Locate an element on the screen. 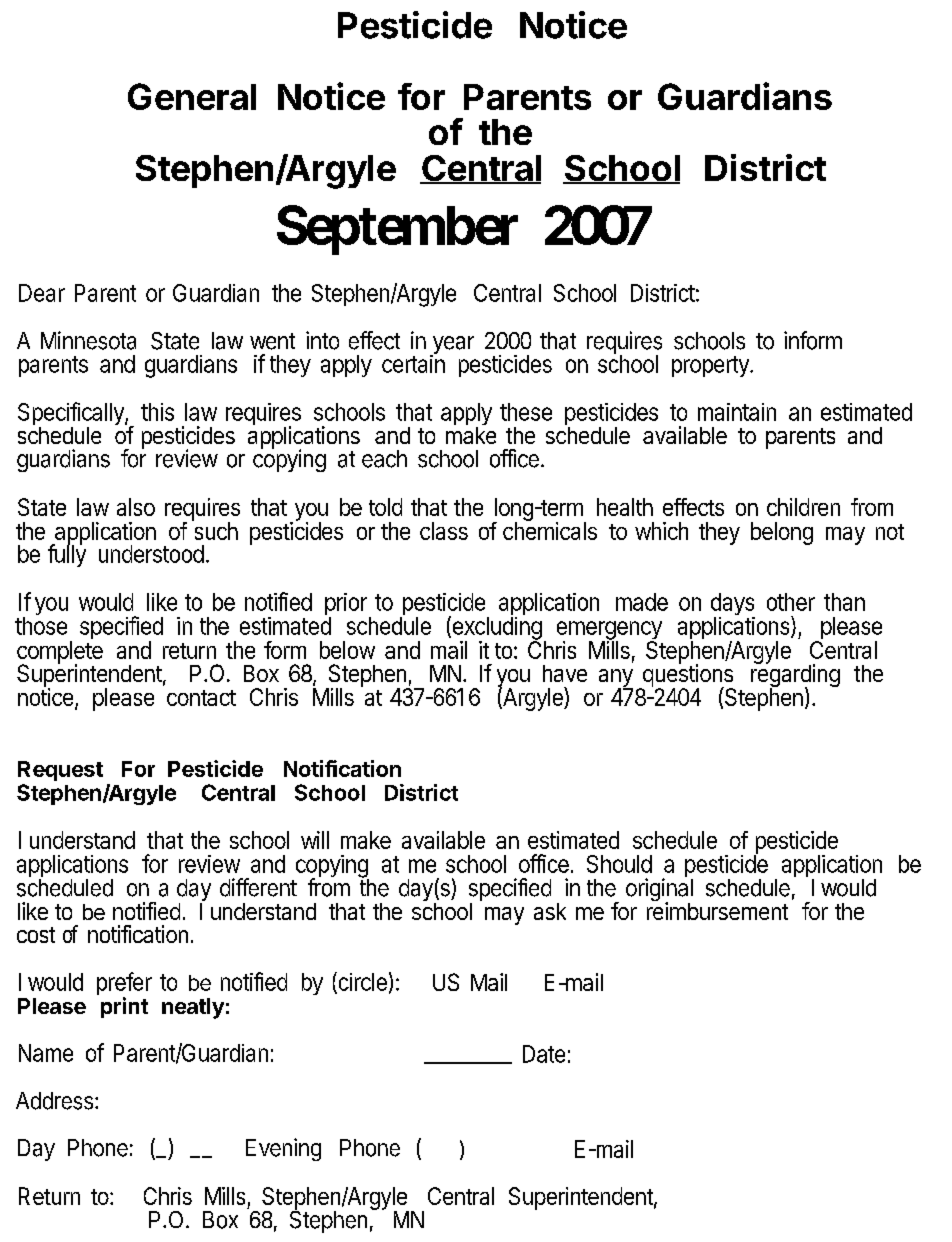 The width and height of the screenshot is (952, 1242). this is located at coordinates (157, 412).
